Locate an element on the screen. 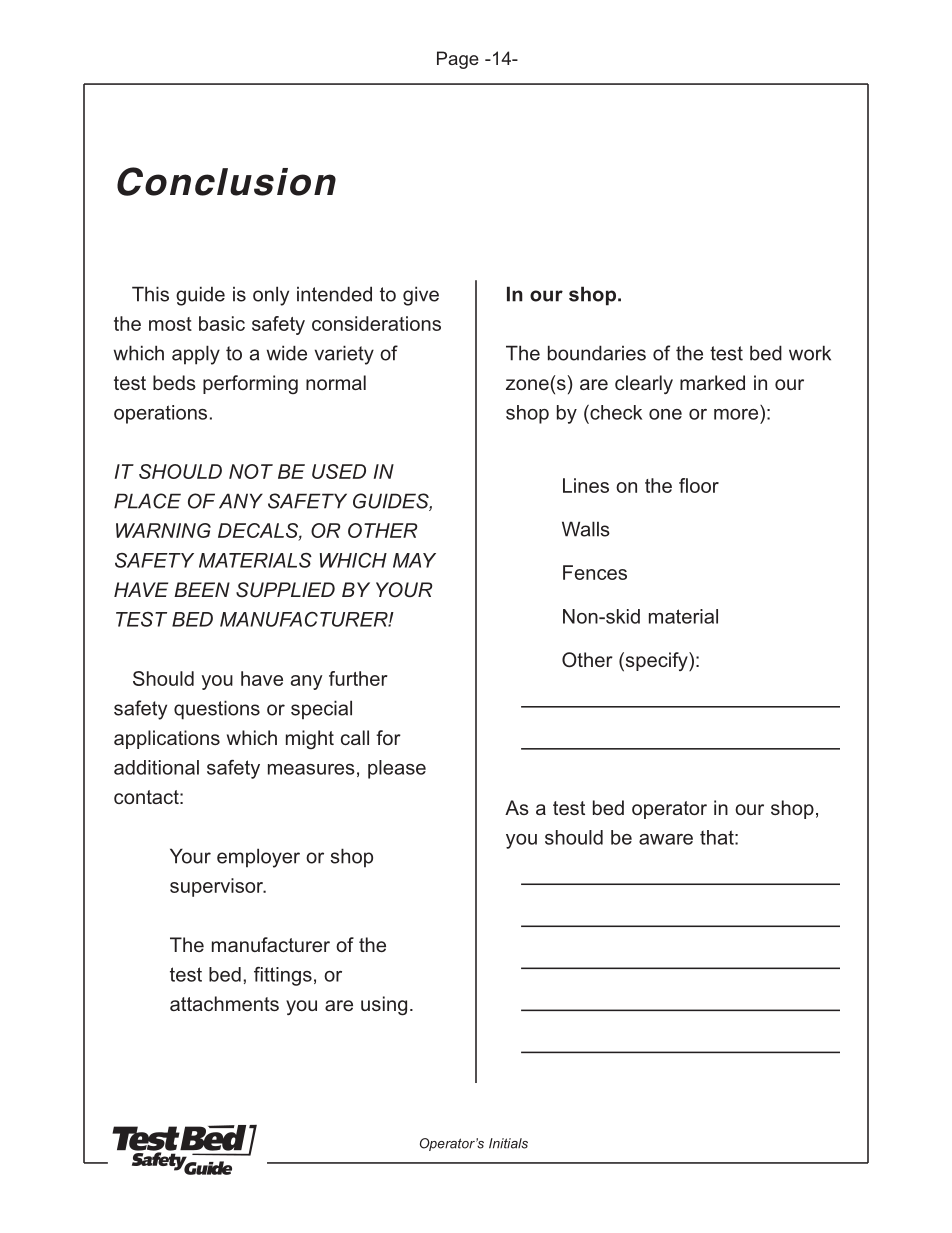  Initials is located at coordinates (508, 1143).
